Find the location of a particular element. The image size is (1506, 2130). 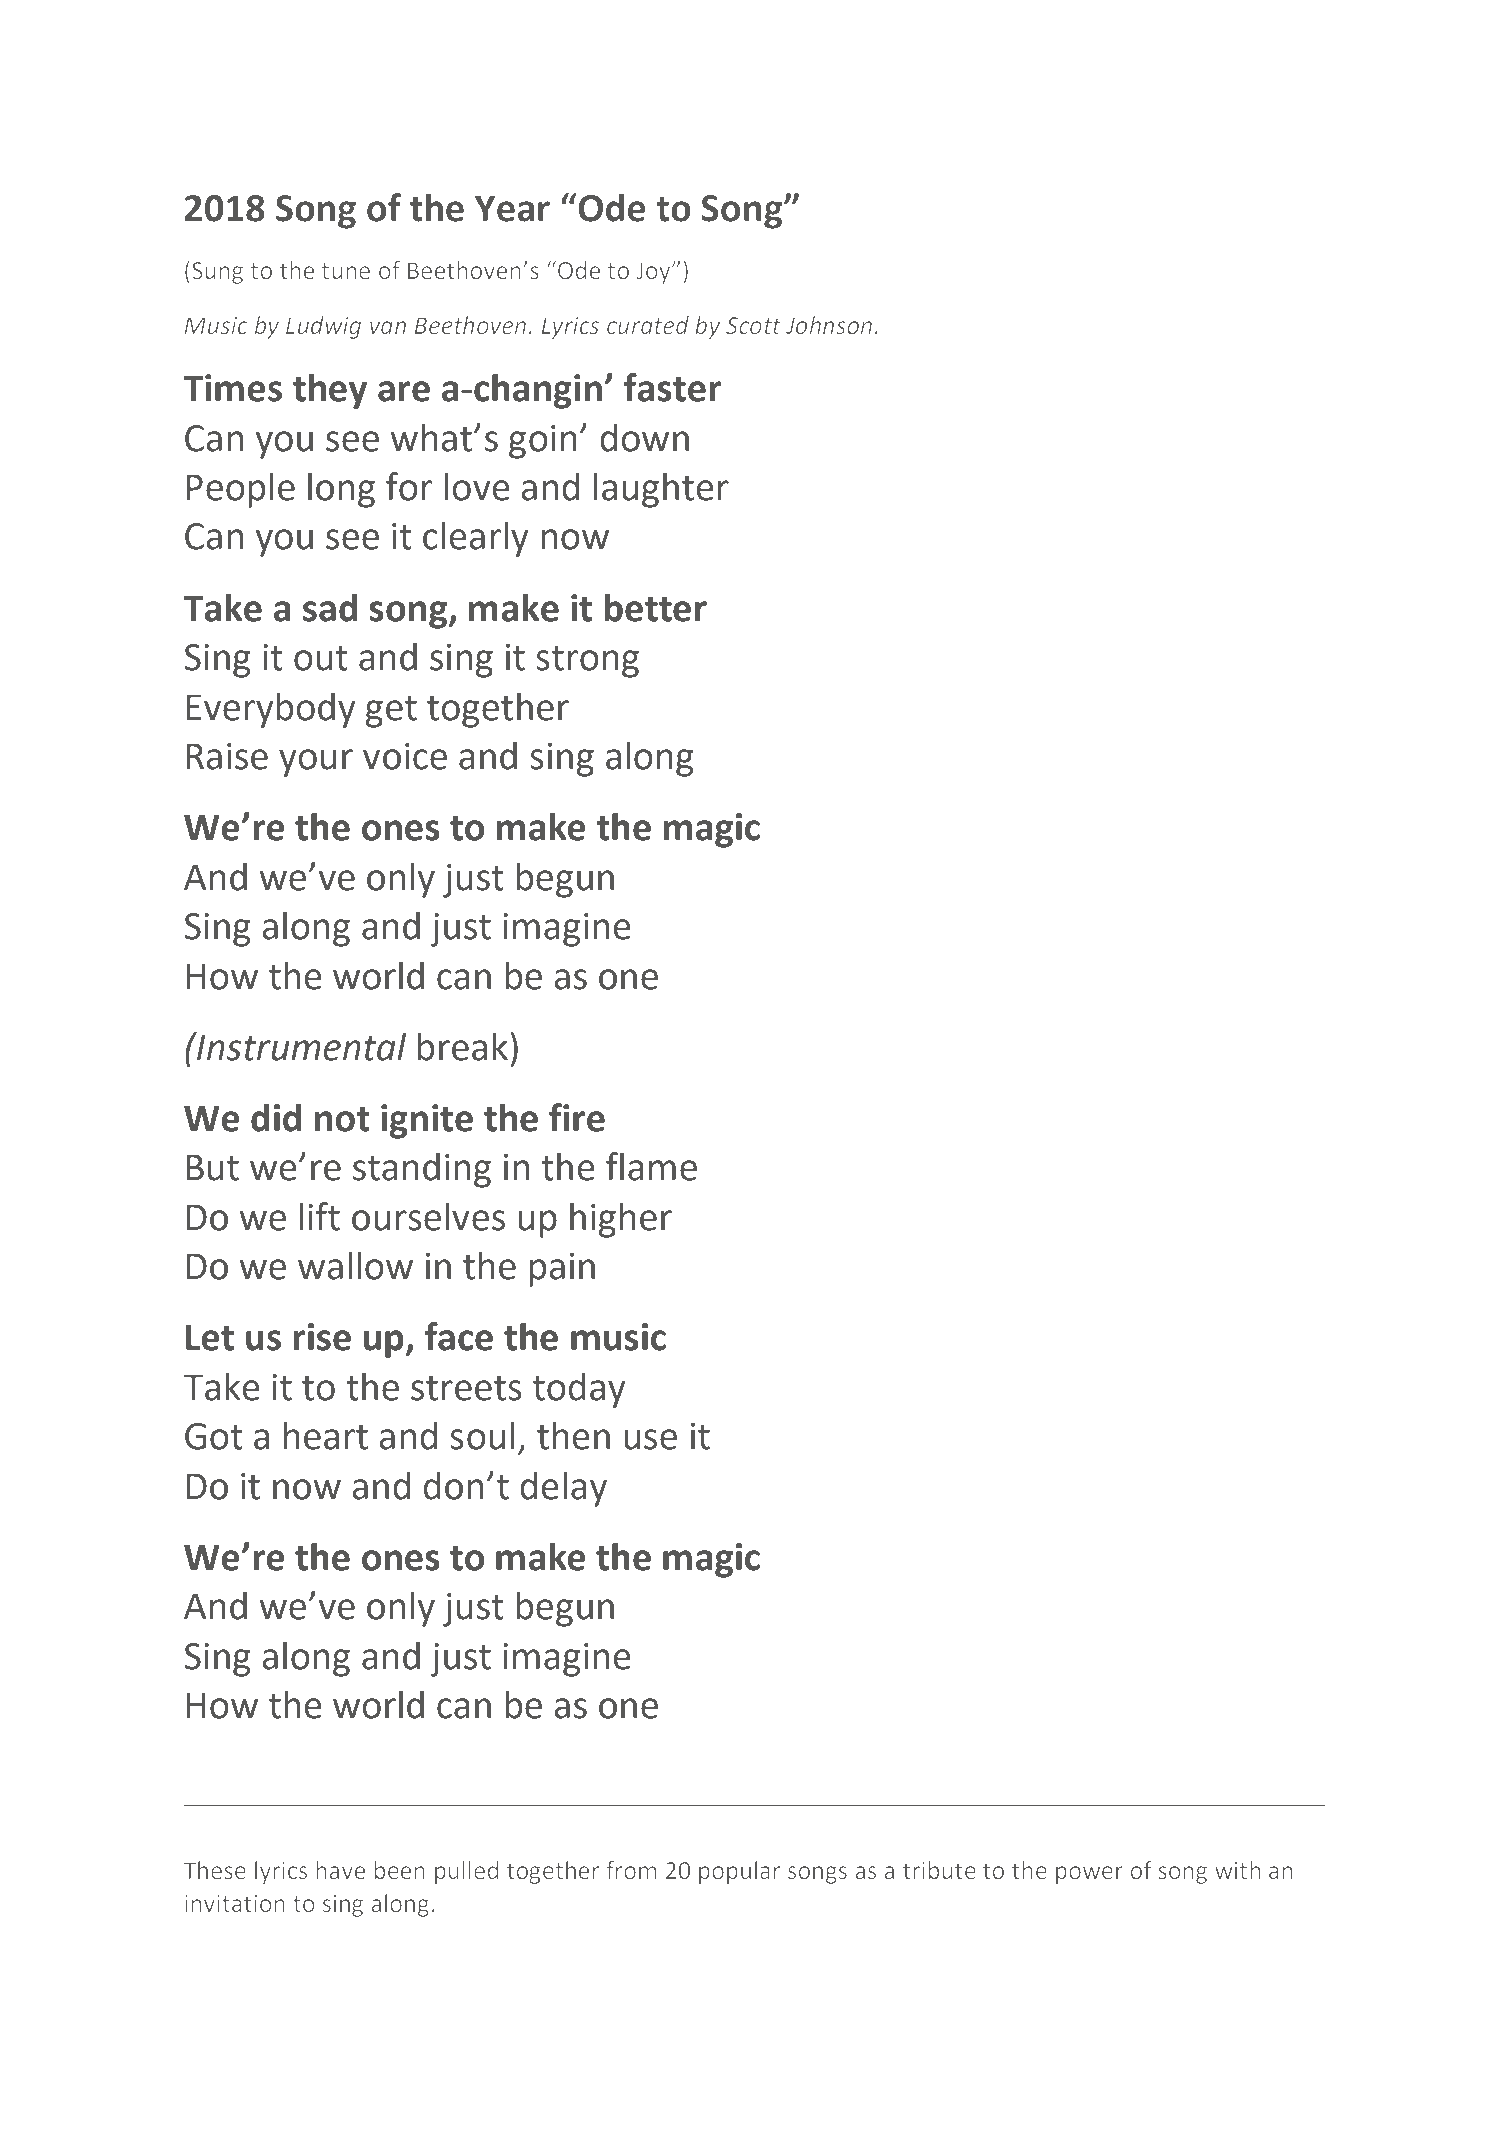

have is located at coordinates (340, 1870).
